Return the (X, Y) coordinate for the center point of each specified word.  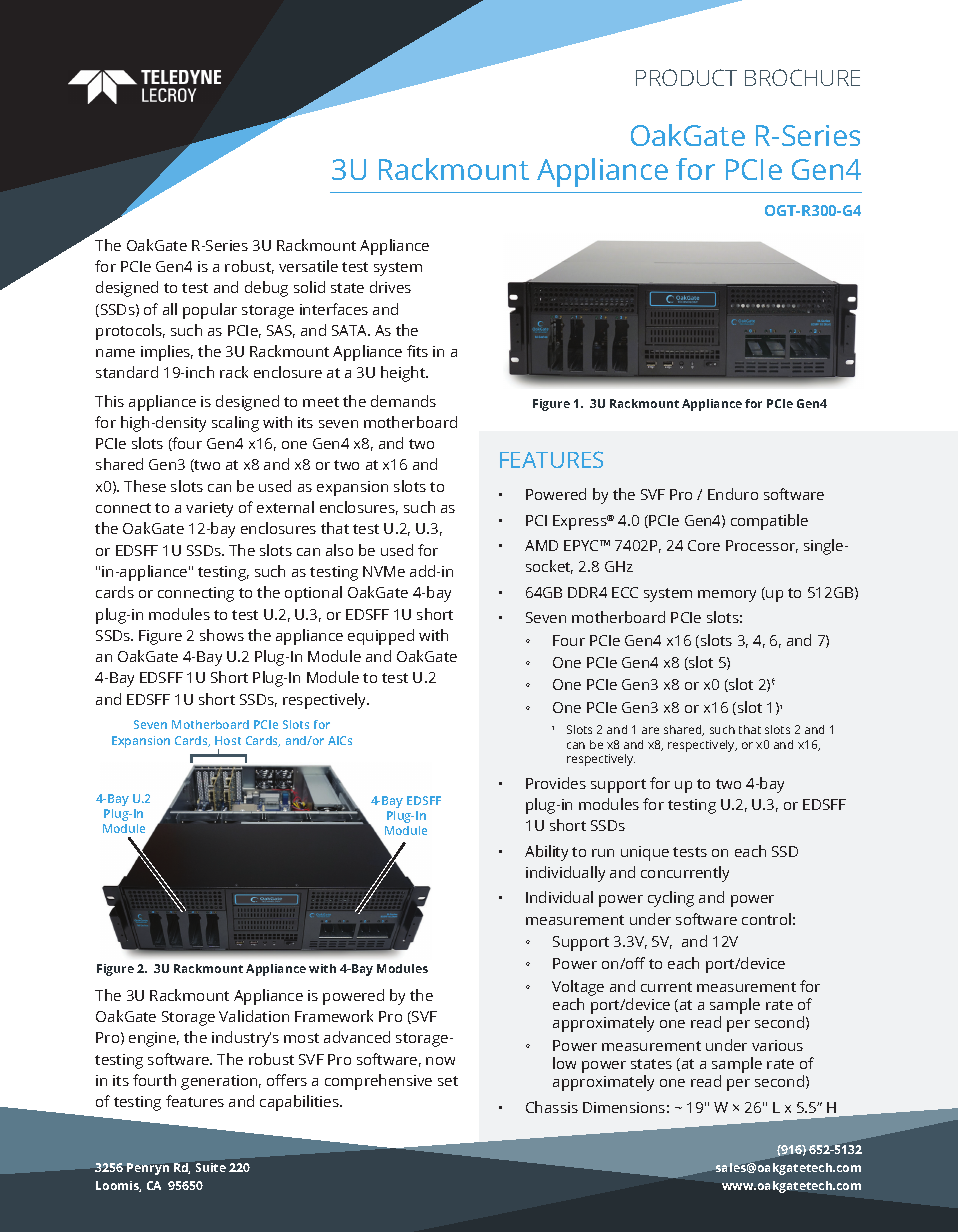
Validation (254, 1016)
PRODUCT (686, 77)
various (777, 1045)
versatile (308, 266)
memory (727, 596)
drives (390, 287)
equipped (381, 637)
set (448, 1081)
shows (222, 635)
